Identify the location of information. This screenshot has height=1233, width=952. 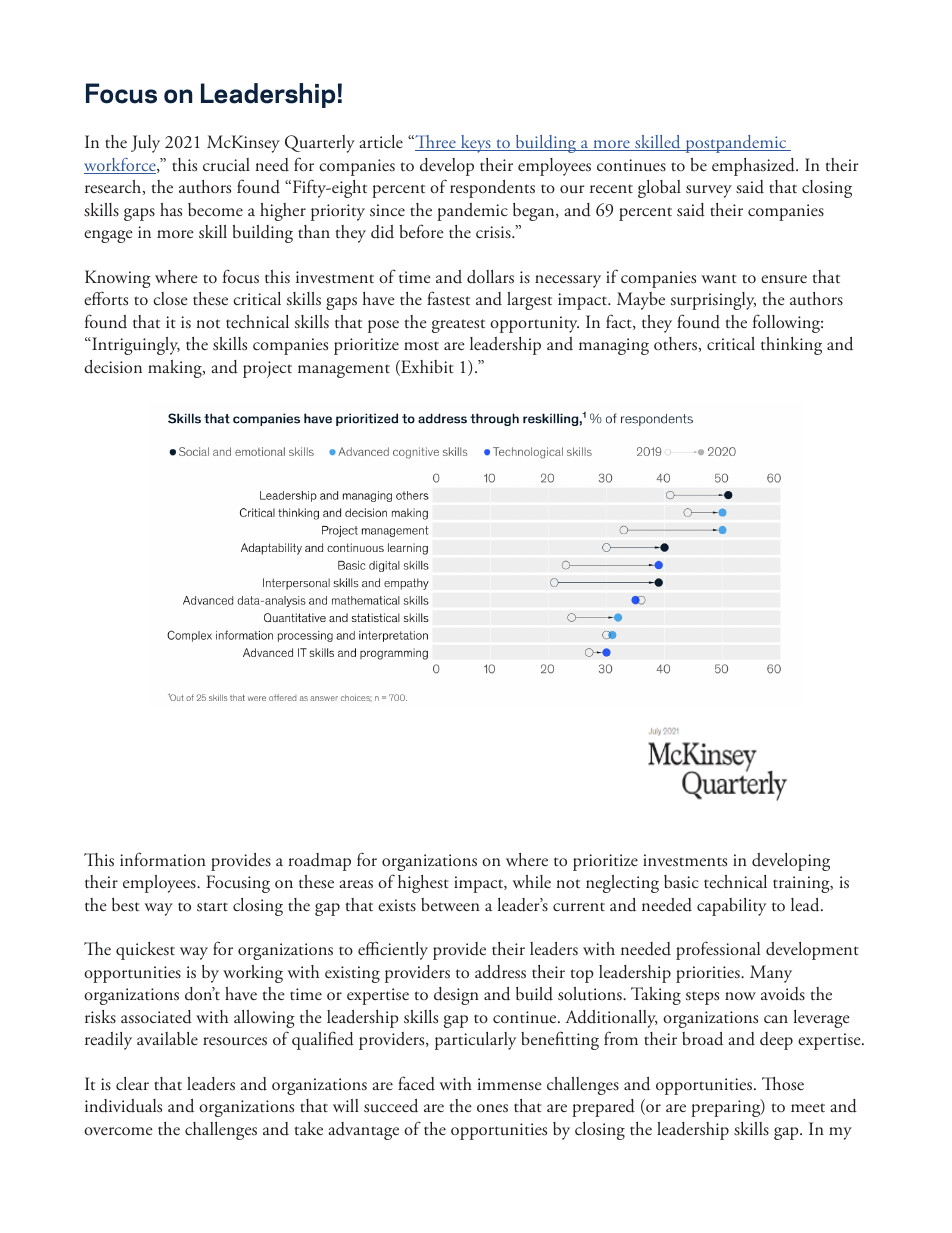
(163, 859).
